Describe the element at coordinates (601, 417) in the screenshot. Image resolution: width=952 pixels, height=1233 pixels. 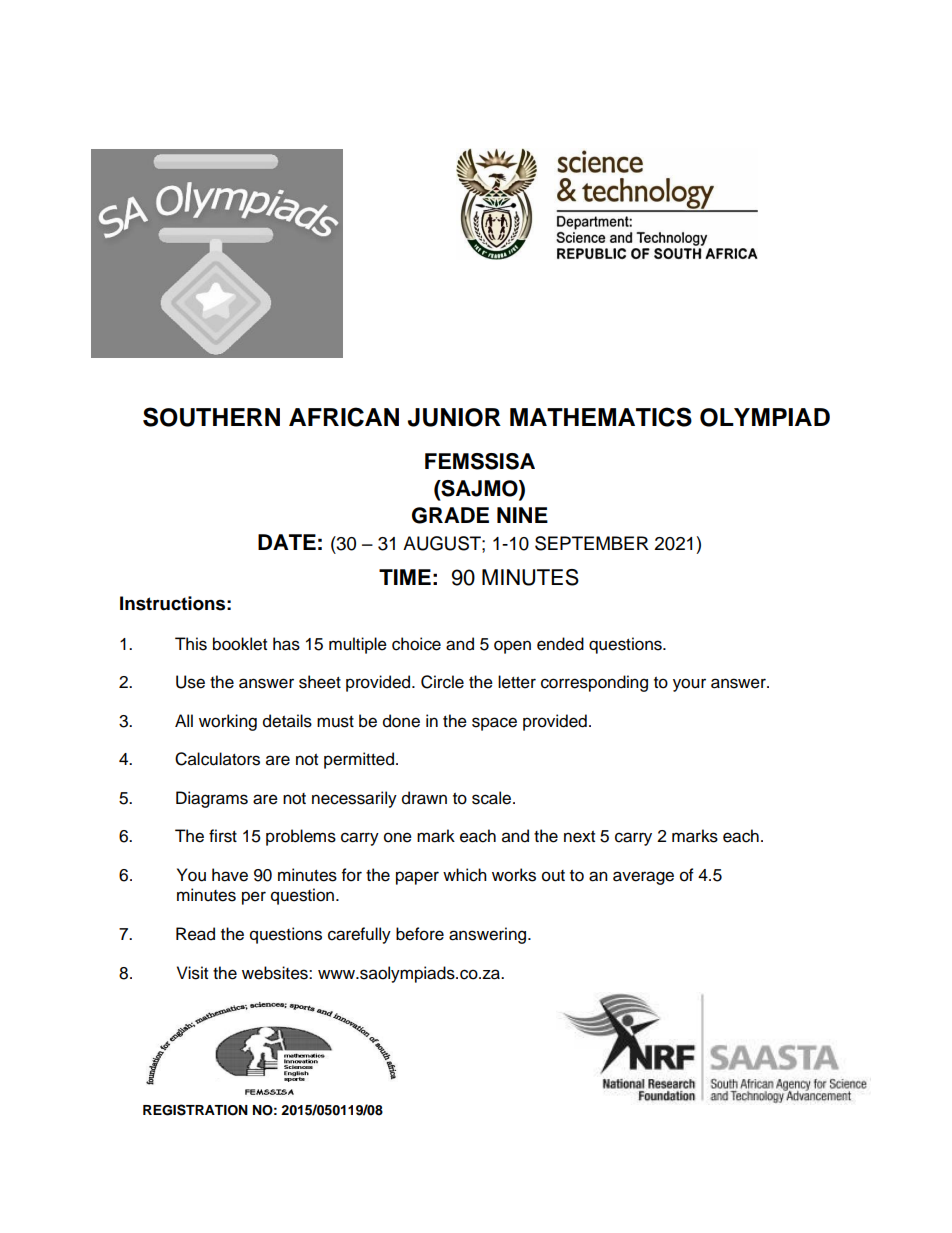
I see `MATHEMATICS` at that location.
